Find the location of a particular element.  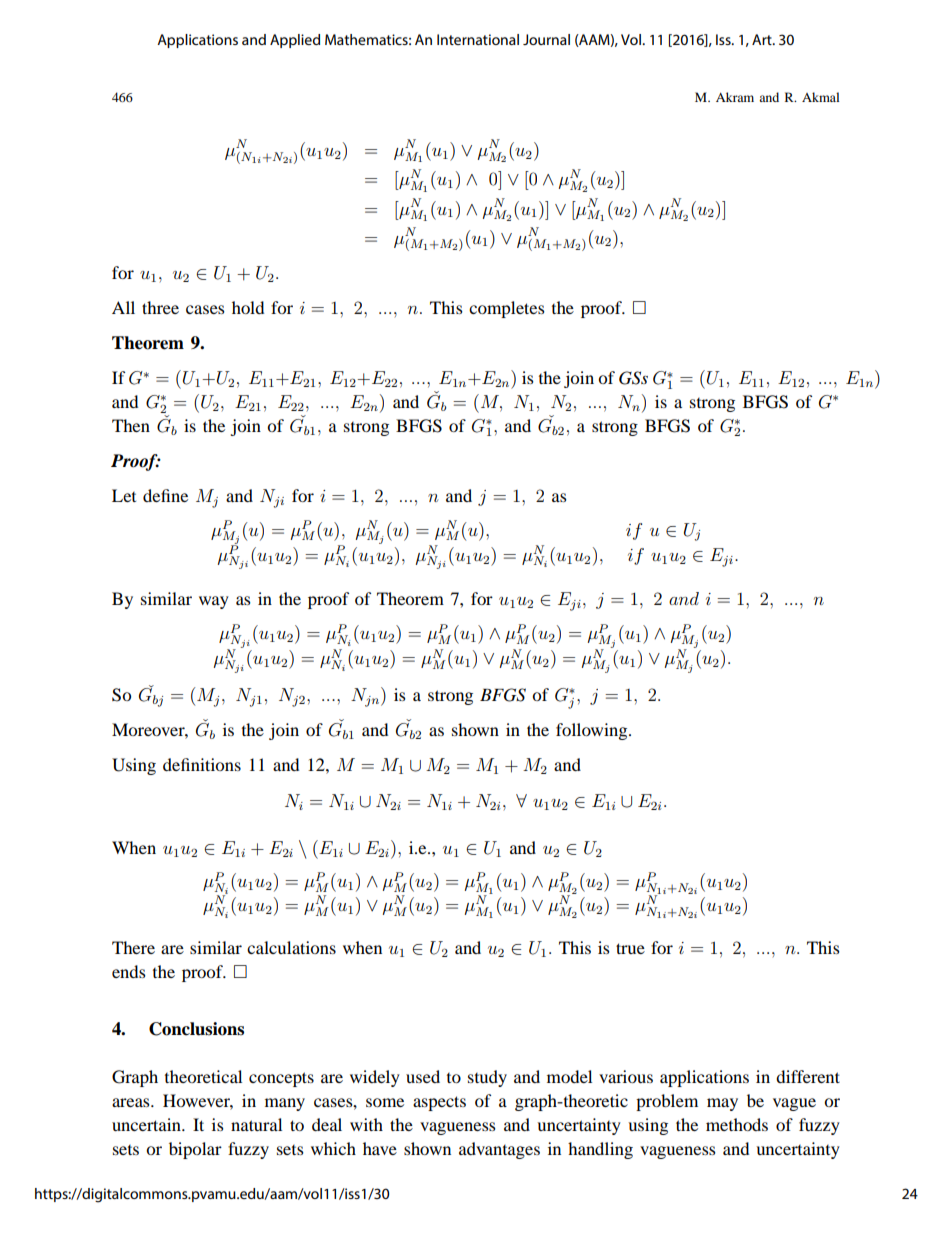

bipolar is located at coordinates (195, 1150).
